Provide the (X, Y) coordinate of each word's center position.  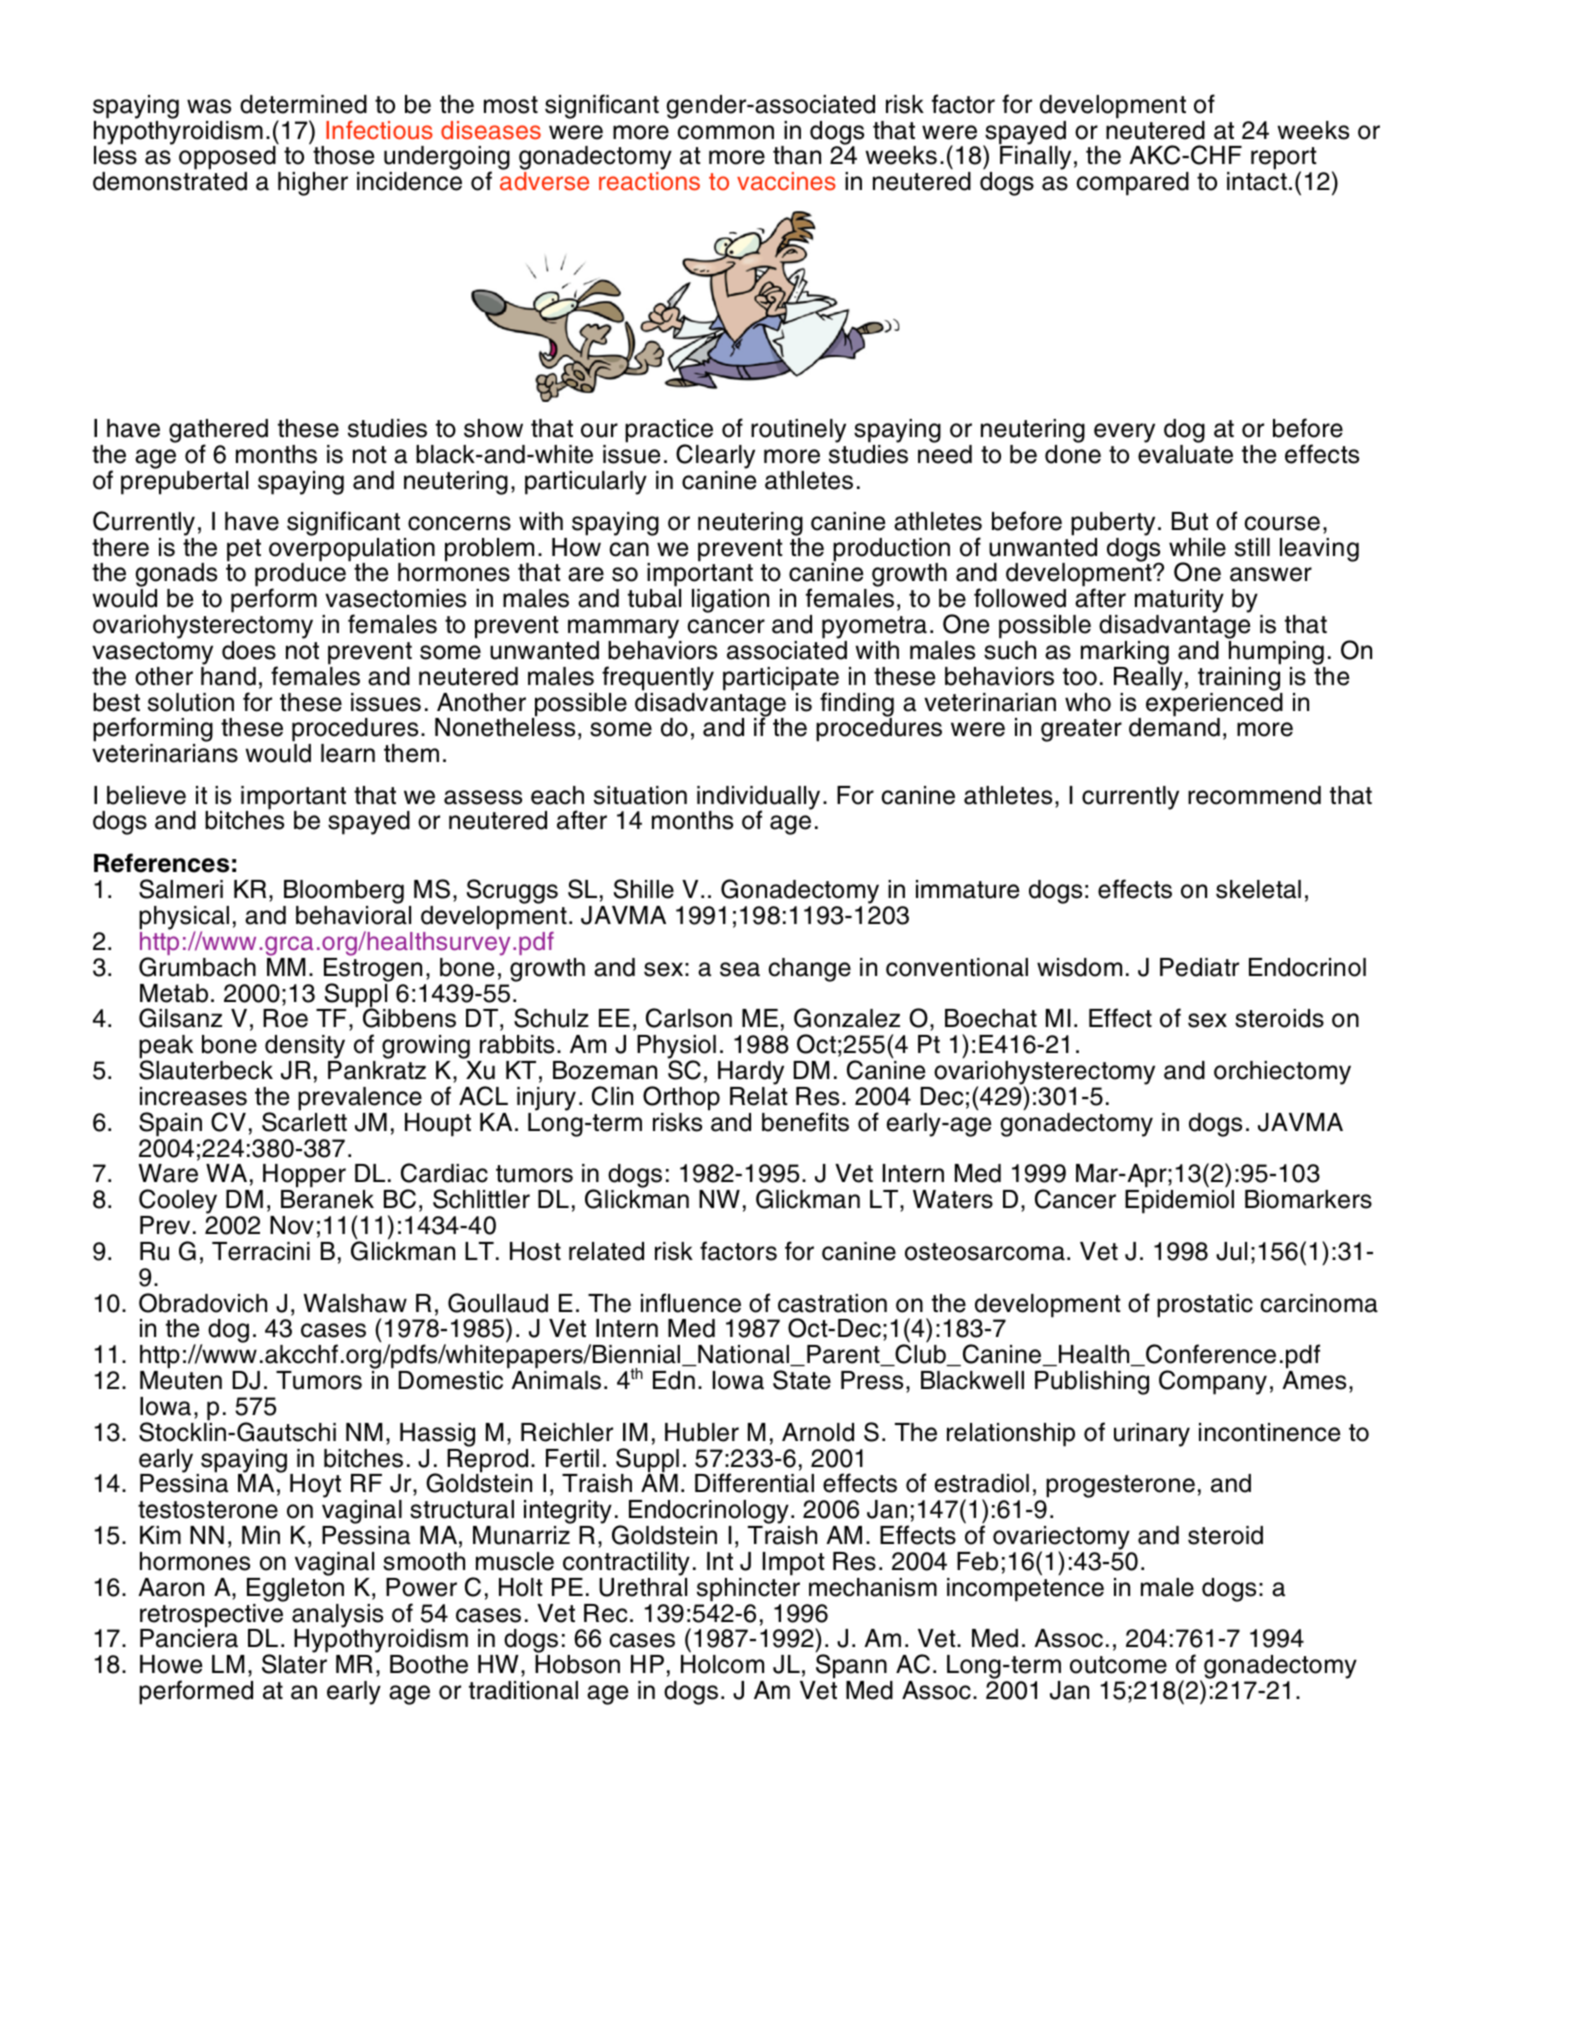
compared (1132, 184)
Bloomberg (343, 893)
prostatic (1205, 1306)
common (725, 132)
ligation (730, 601)
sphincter (748, 1590)
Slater (294, 1664)
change (809, 970)
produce (300, 575)
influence (691, 1303)
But (1190, 521)
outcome (1118, 1665)
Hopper (303, 1177)
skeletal (1258, 889)
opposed (227, 159)
